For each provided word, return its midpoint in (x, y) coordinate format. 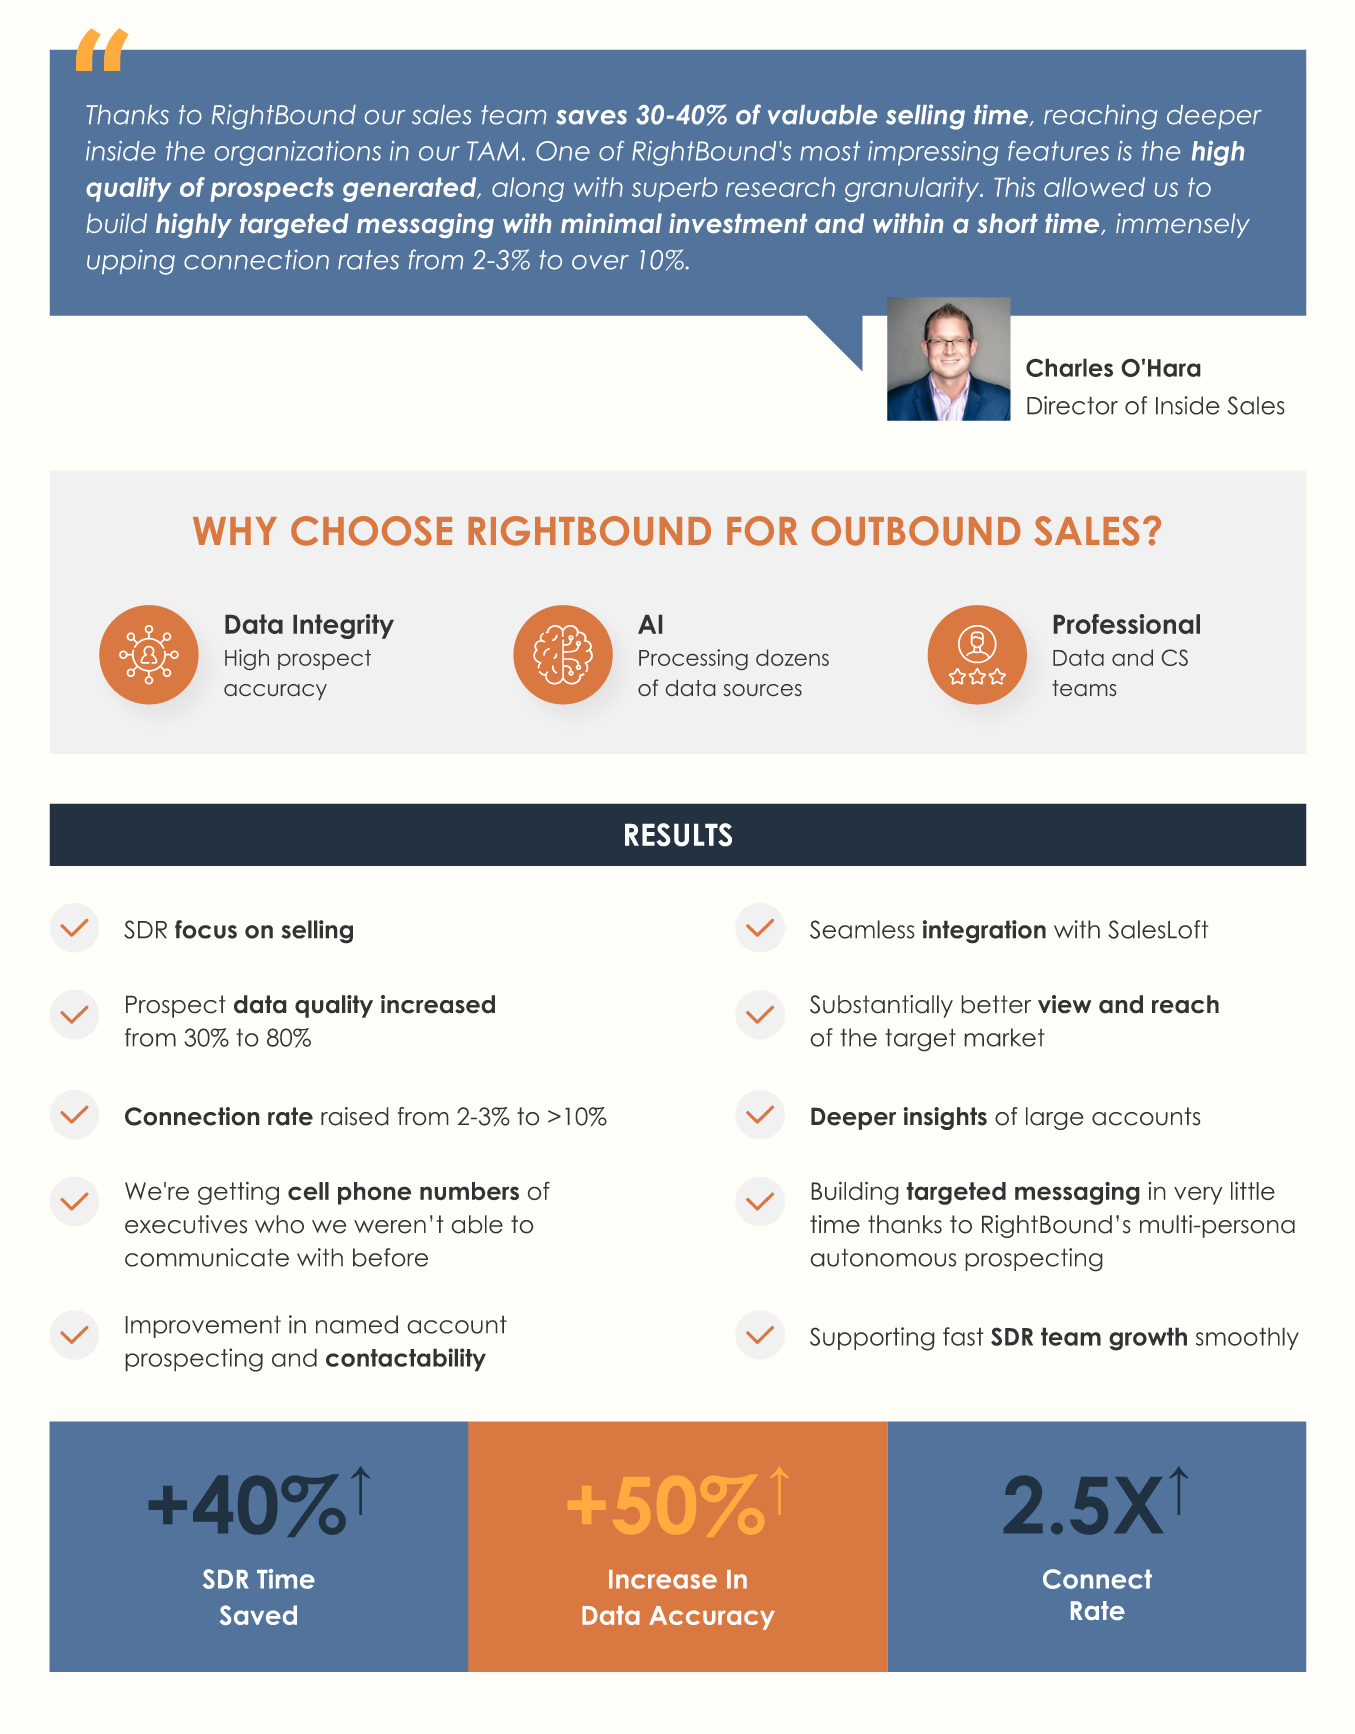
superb (674, 189)
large (1055, 1118)
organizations (298, 153)
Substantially (881, 1006)
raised (355, 1116)
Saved (258, 1615)
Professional (1127, 624)
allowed (1094, 187)
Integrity (343, 626)
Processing (693, 659)
